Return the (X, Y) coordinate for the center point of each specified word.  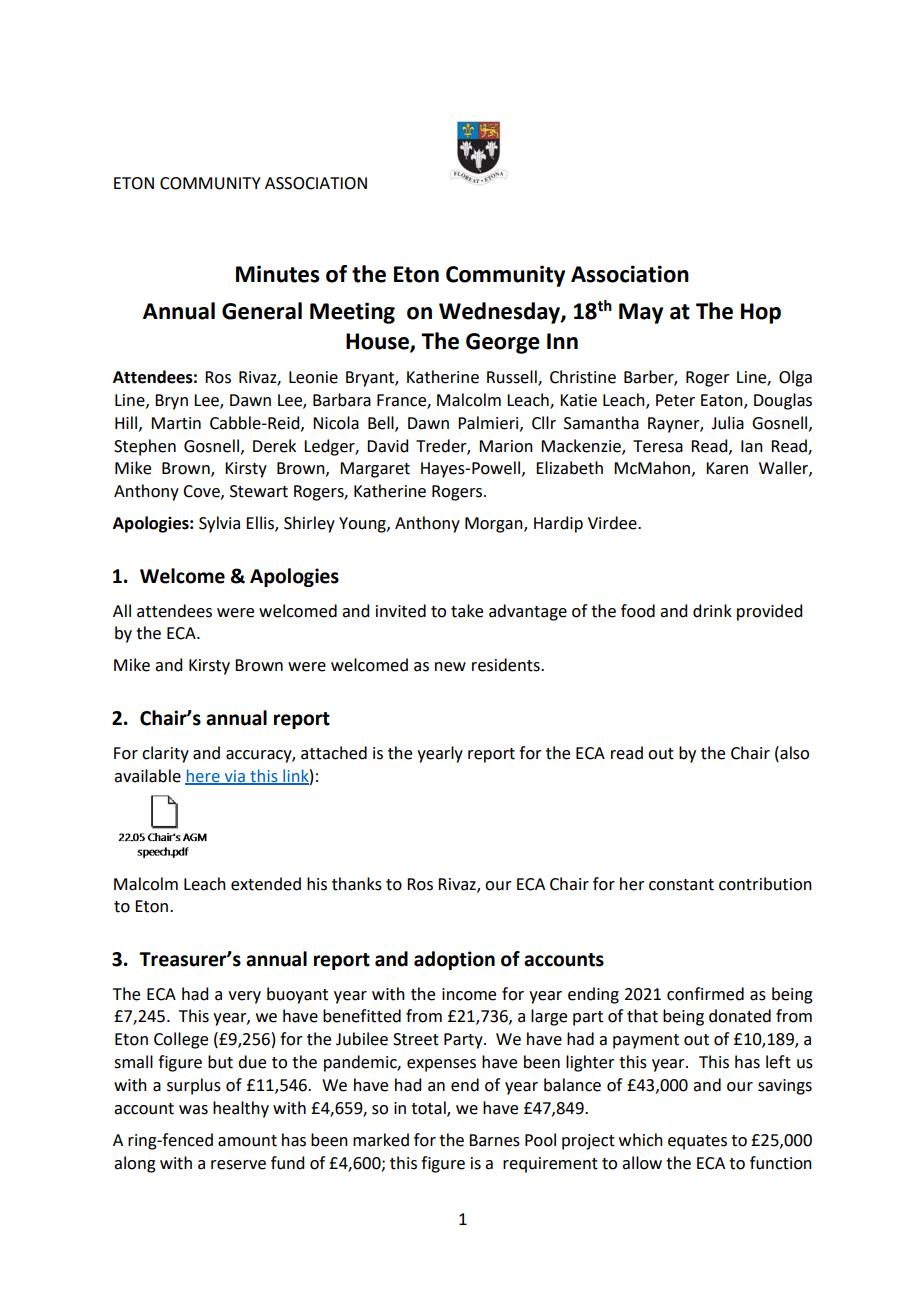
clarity (165, 754)
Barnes (494, 1140)
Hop (761, 313)
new (450, 667)
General (262, 311)
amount (247, 1141)
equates (697, 1142)
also (793, 753)
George (503, 343)
